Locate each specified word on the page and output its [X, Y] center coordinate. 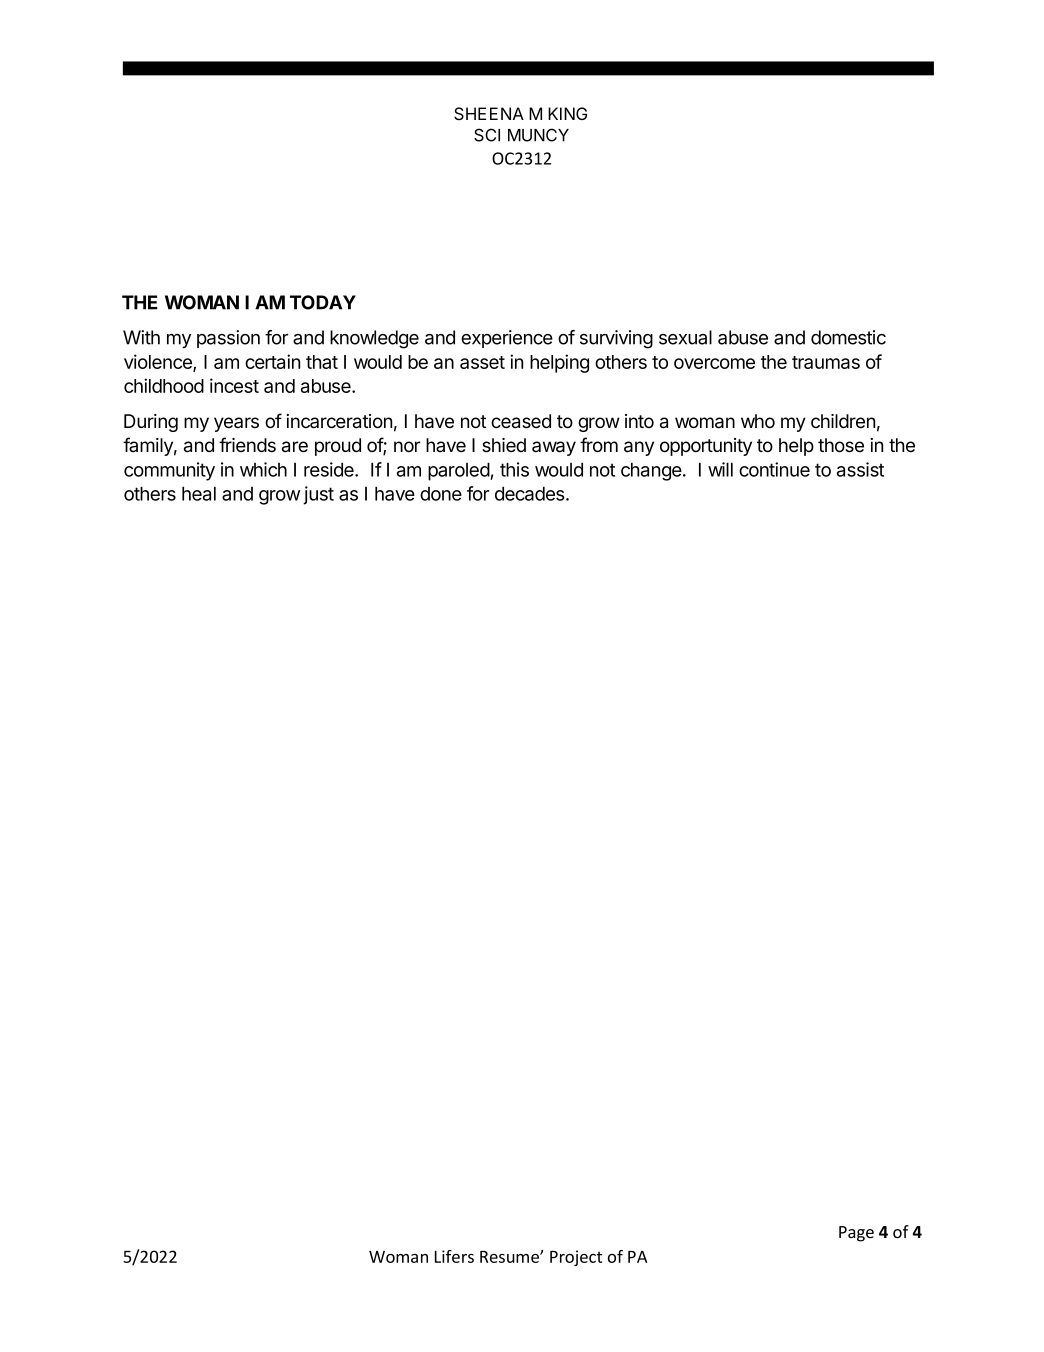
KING [567, 113]
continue [774, 469]
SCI [487, 135]
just [318, 495]
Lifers [454, 1256]
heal [199, 493]
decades [531, 493]
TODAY [323, 302]
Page [856, 1234]
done [441, 494]
